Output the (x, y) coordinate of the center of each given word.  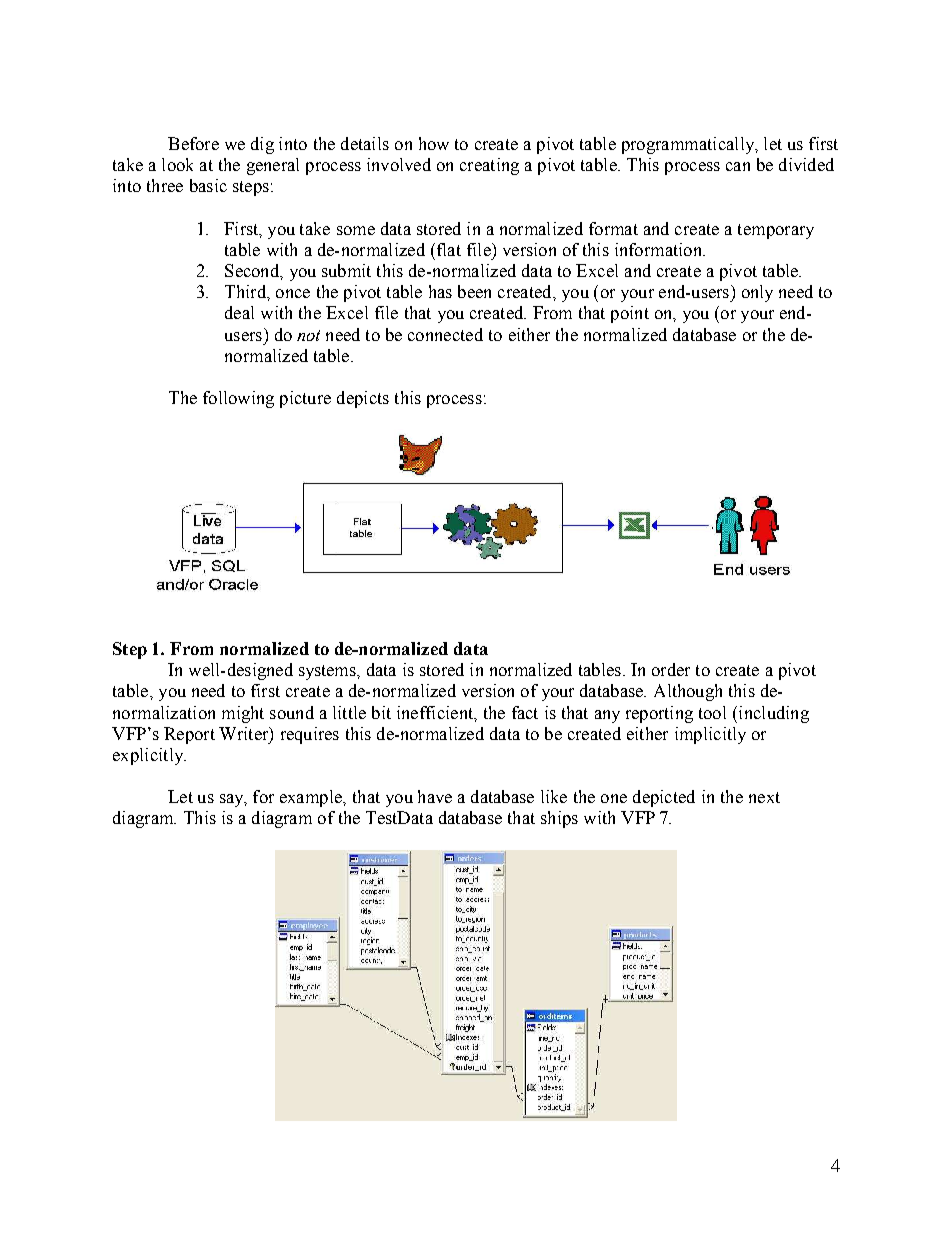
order (671, 669)
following (238, 399)
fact (525, 712)
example (312, 798)
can (738, 166)
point (630, 314)
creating (489, 166)
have (435, 796)
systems (328, 672)
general (273, 166)
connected (445, 334)
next (764, 797)
